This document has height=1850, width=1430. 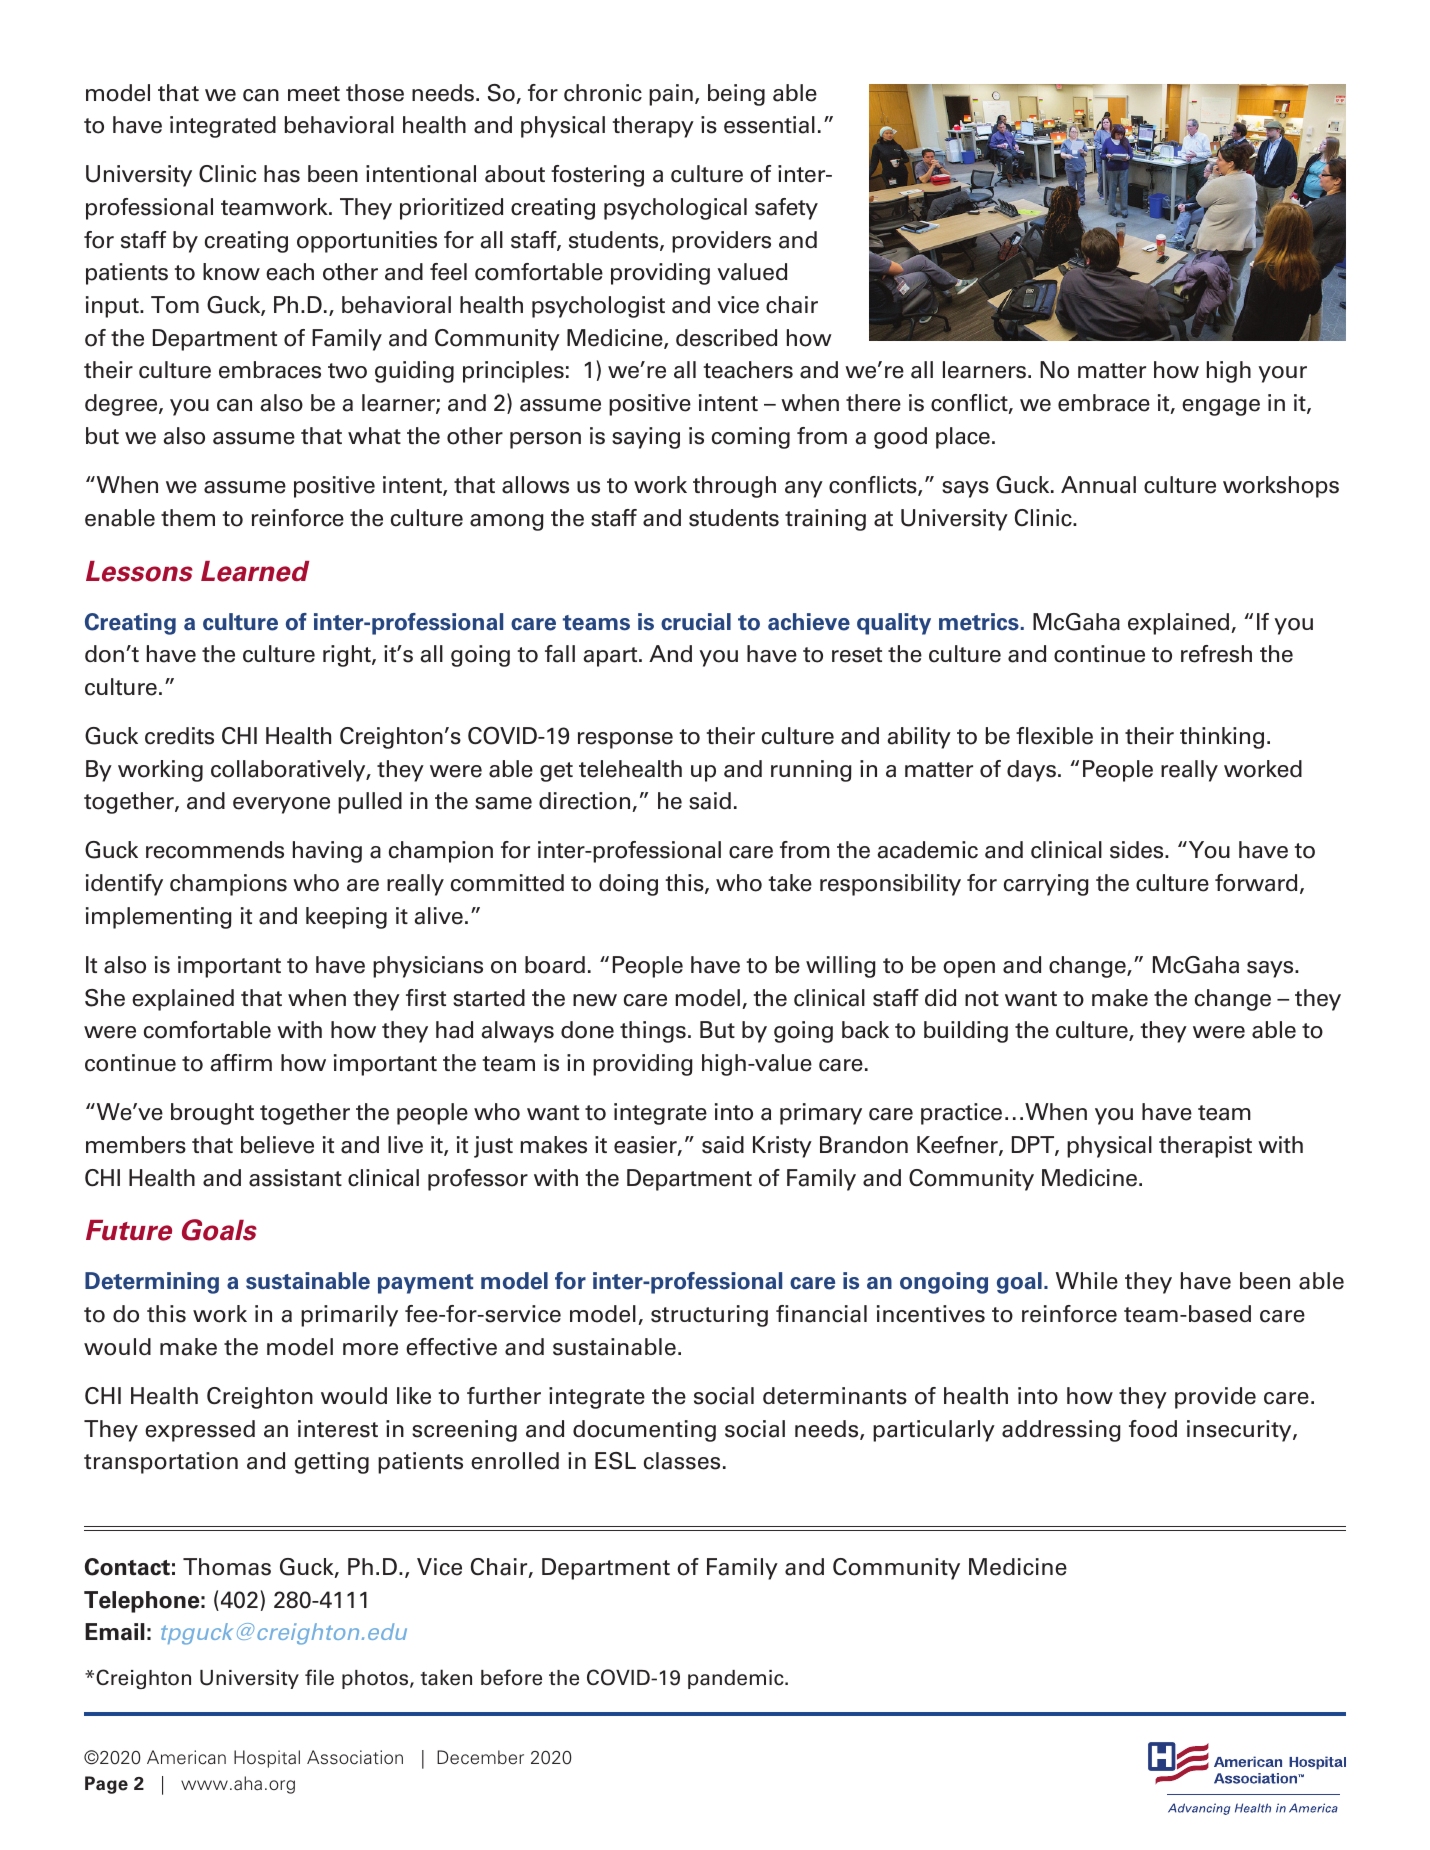 What do you see at coordinates (282, 174) in the document?
I see `has` at bounding box center [282, 174].
